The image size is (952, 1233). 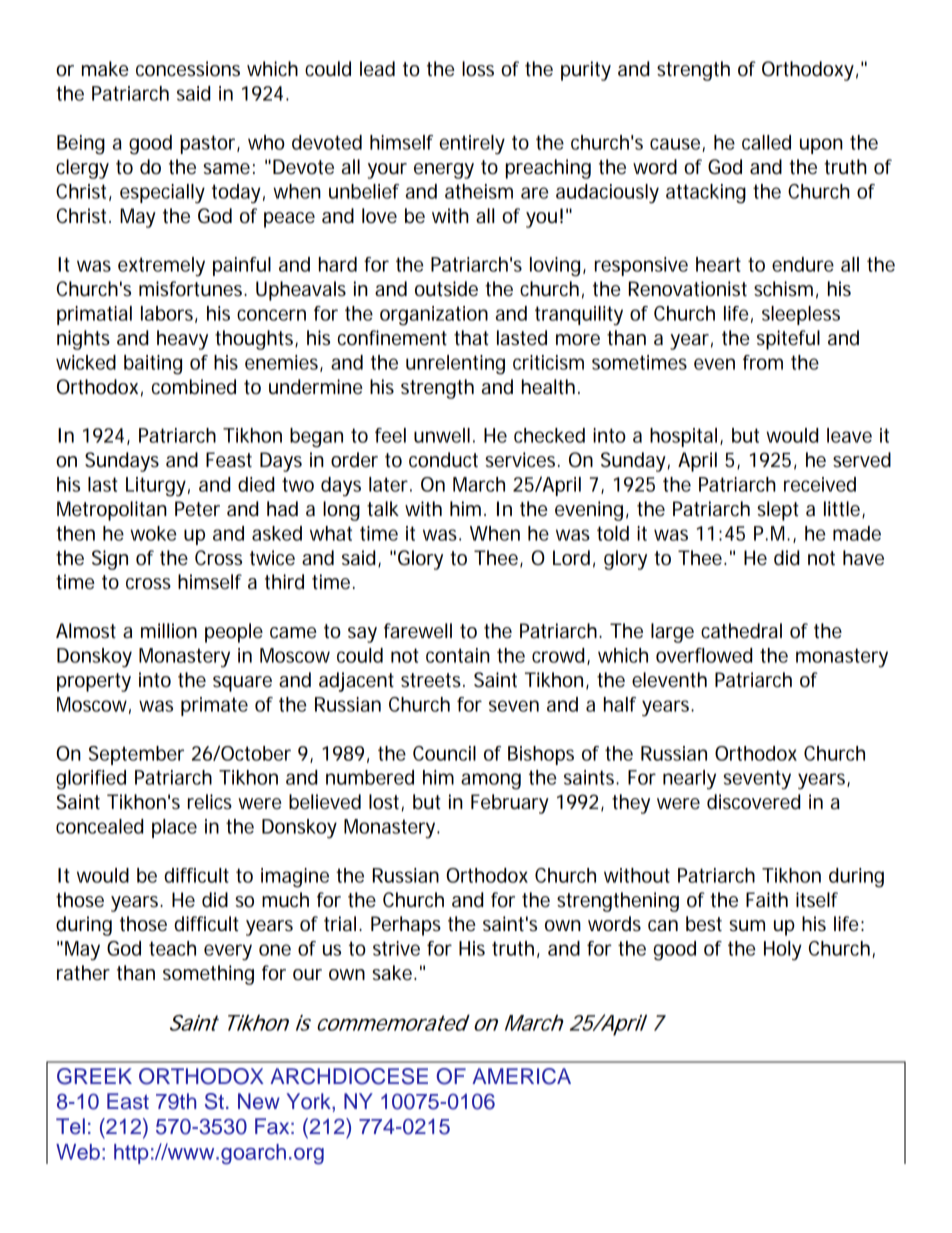 What do you see at coordinates (478, 69) in the screenshot?
I see `loss` at bounding box center [478, 69].
